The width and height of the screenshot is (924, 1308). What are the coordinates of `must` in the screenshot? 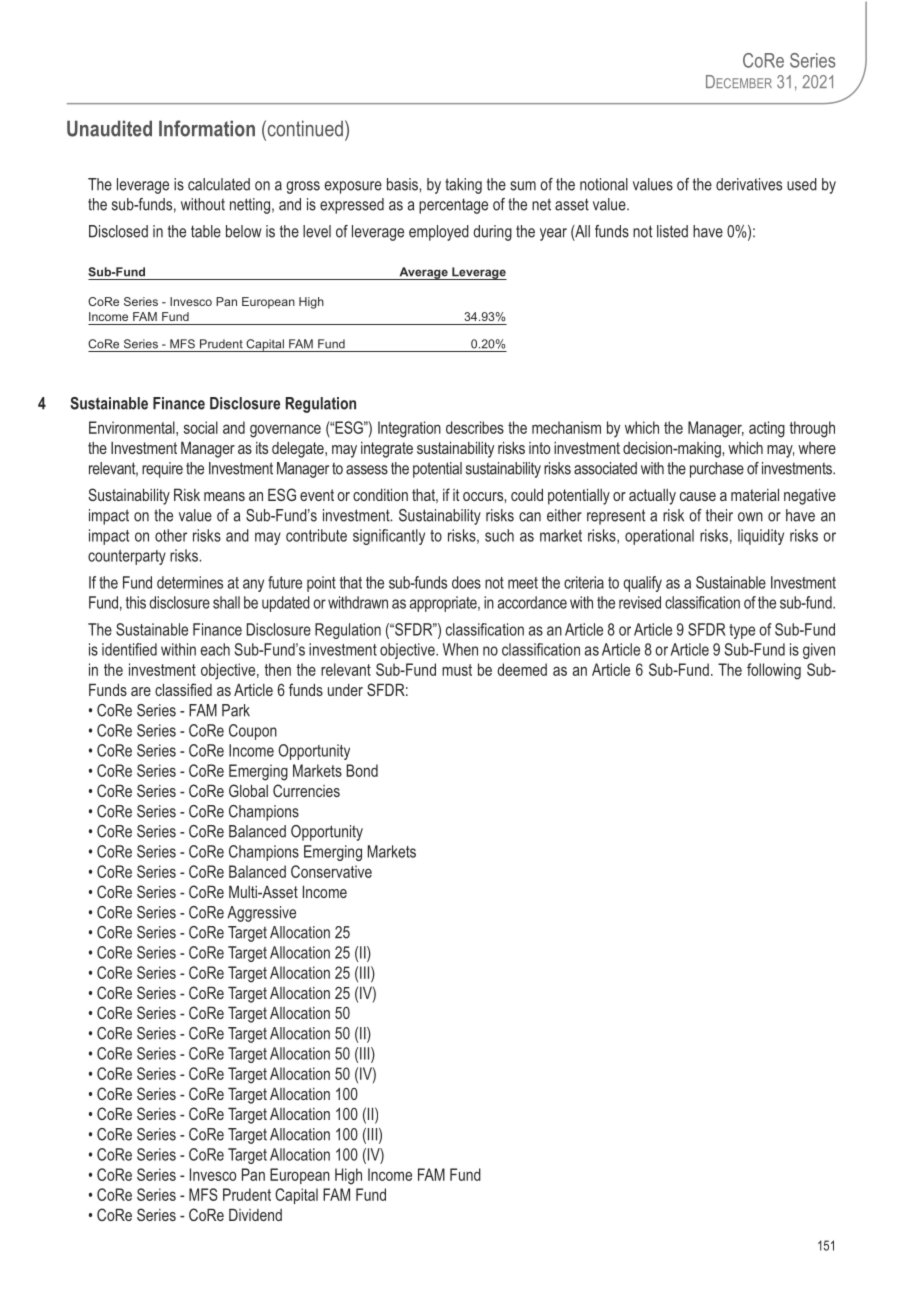 It's located at (457, 670).
